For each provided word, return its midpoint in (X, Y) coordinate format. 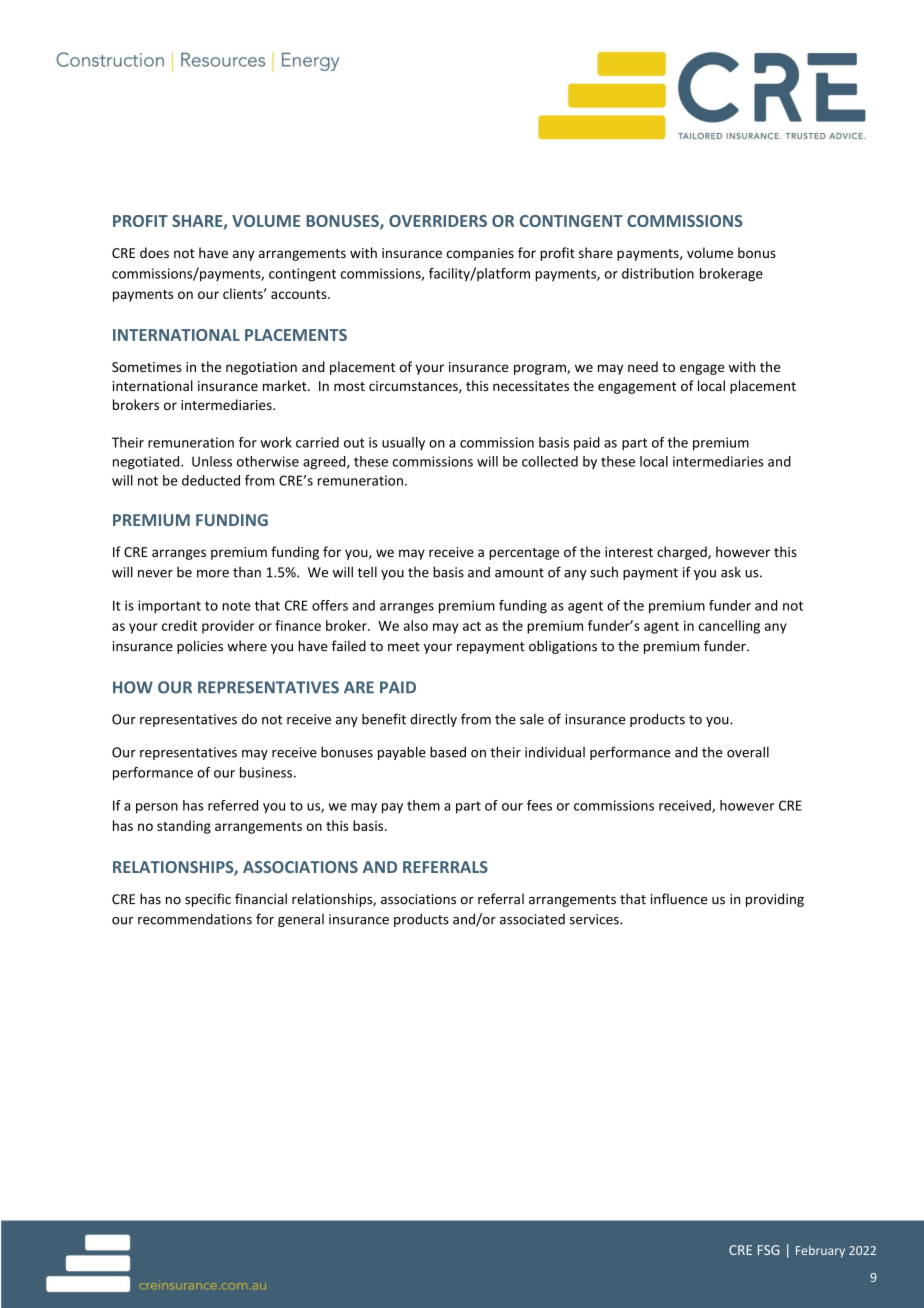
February (820, 1251)
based (448, 752)
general (301, 920)
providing (775, 900)
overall (748, 752)
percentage (524, 554)
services (595, 919)
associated (532, 919)
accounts (300, 294)
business (267, 772)
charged (683, 553)
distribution (658, 273)
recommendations (195, 919)
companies (480, 254)
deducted (211, 480)
